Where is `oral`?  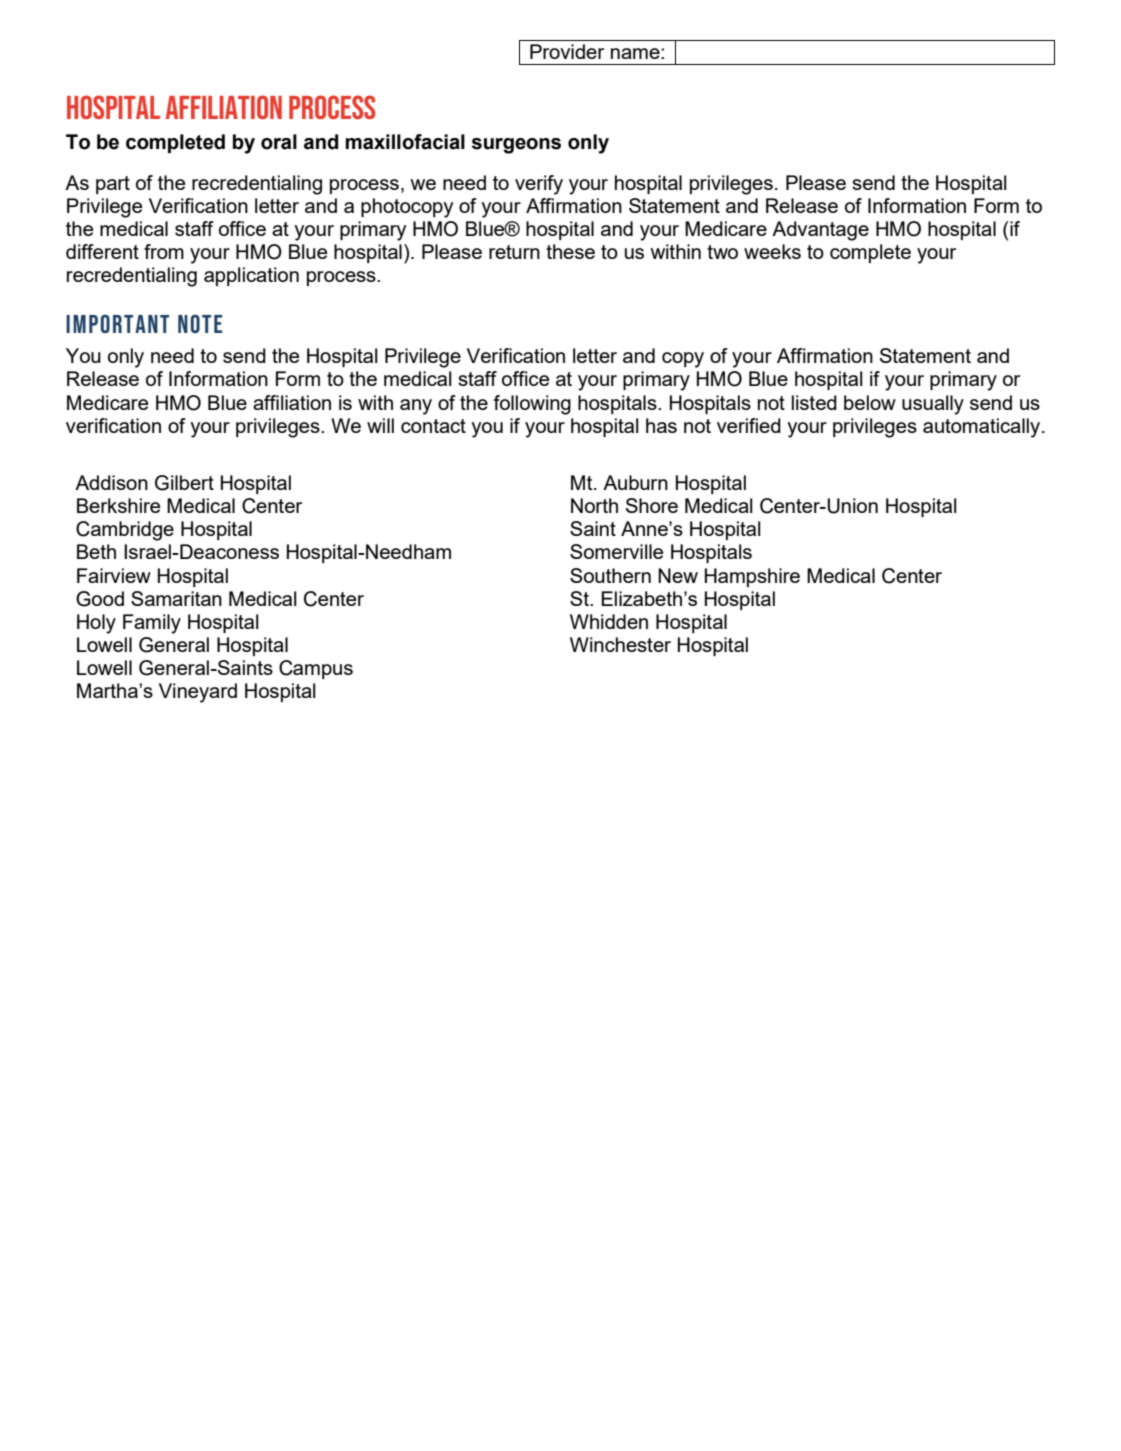
oral is located at coordinates (279, 142).
